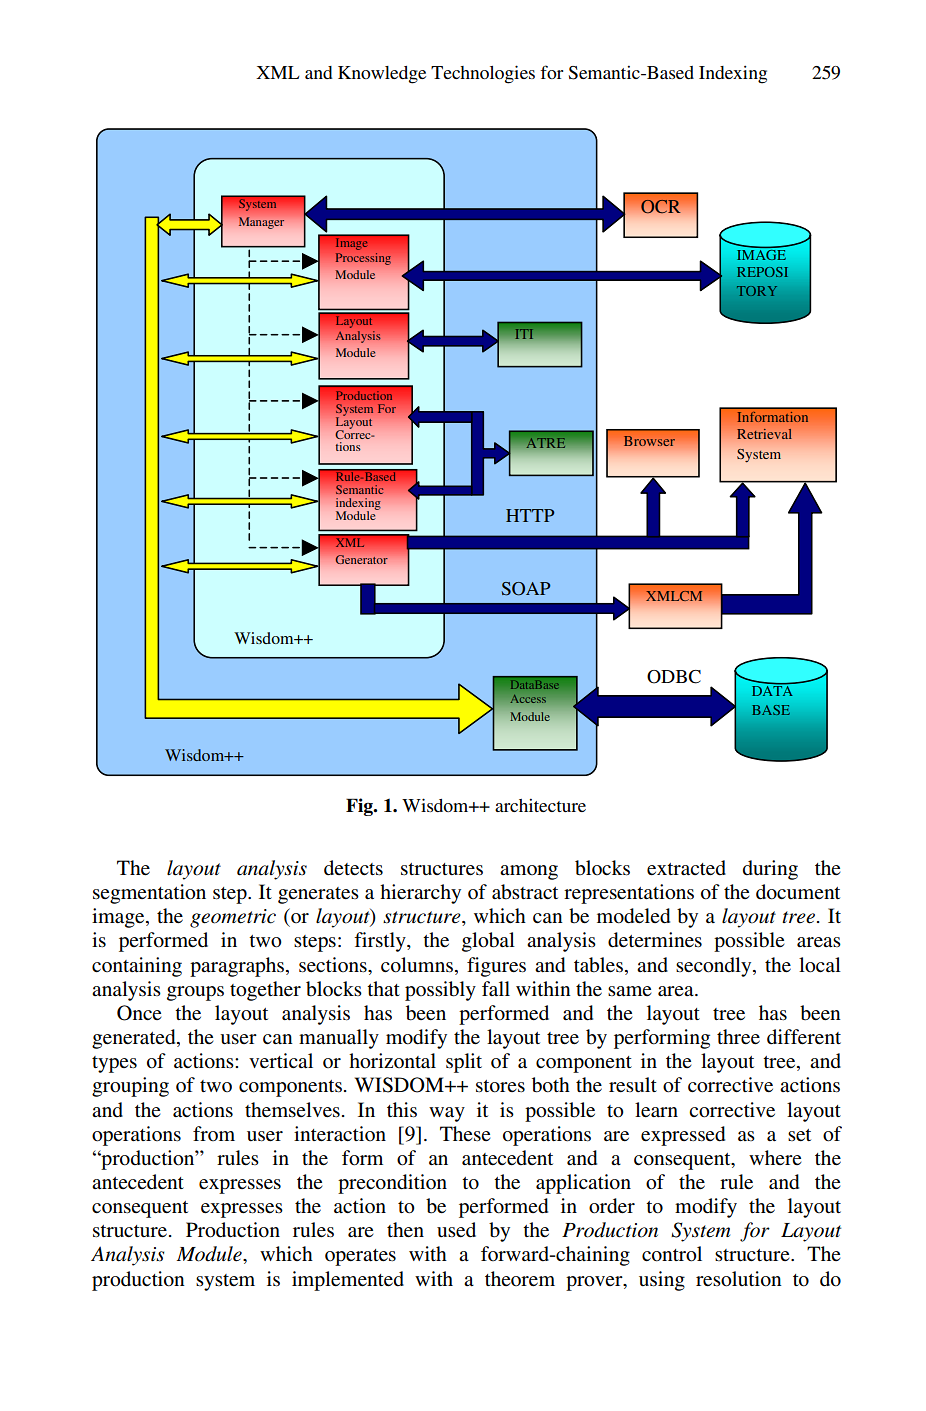  What do you see at coordinates (770, 870) in the screenshot?
I see `during` at bounding box center [770, 870].
